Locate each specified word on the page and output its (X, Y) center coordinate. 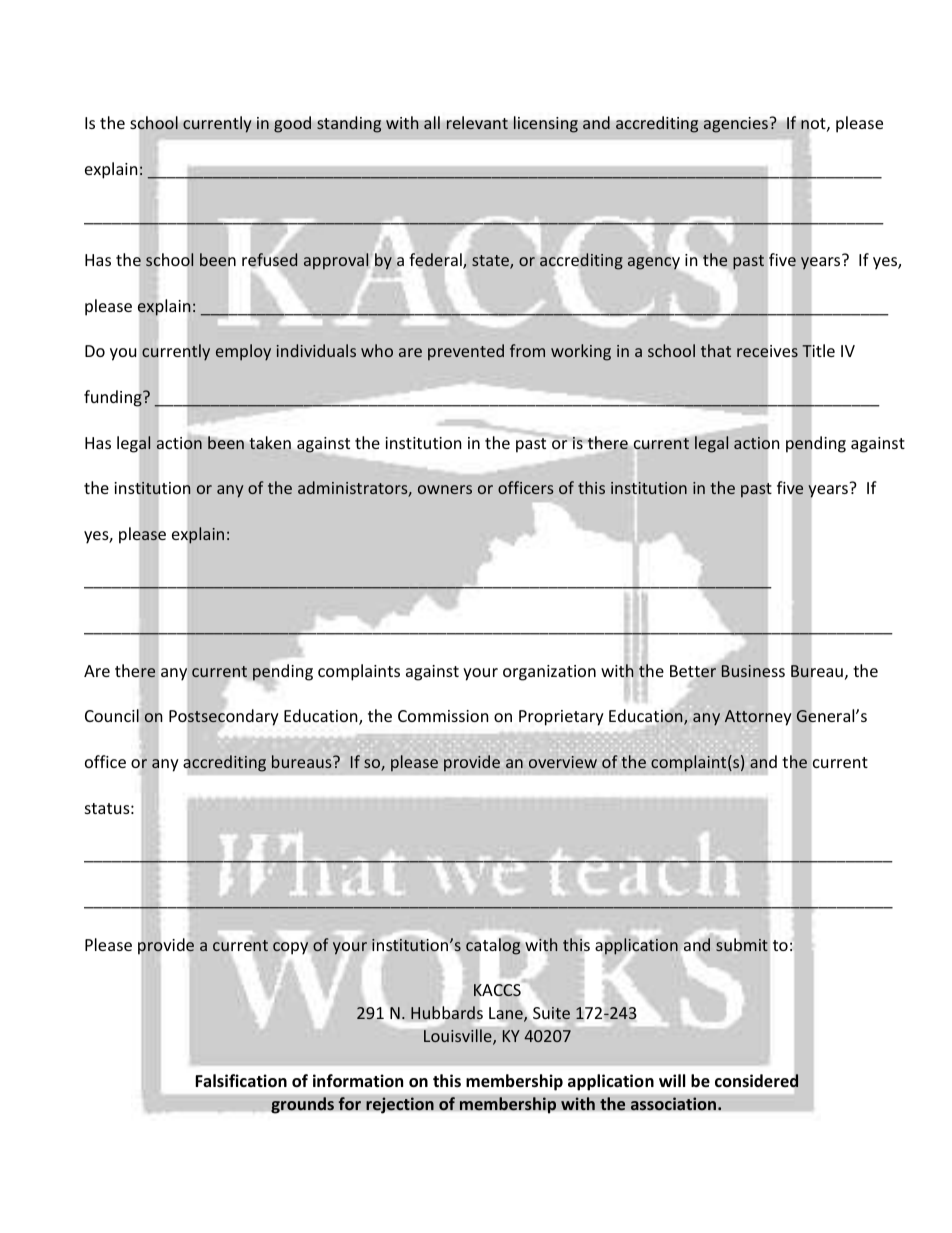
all (432, 122)
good (292, 124)
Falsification (241, 1081)
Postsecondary (224, 718)
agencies (736, 125)
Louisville (459, 1037)
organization (549, 673)
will (672, 1080)
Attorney (758, 717)
